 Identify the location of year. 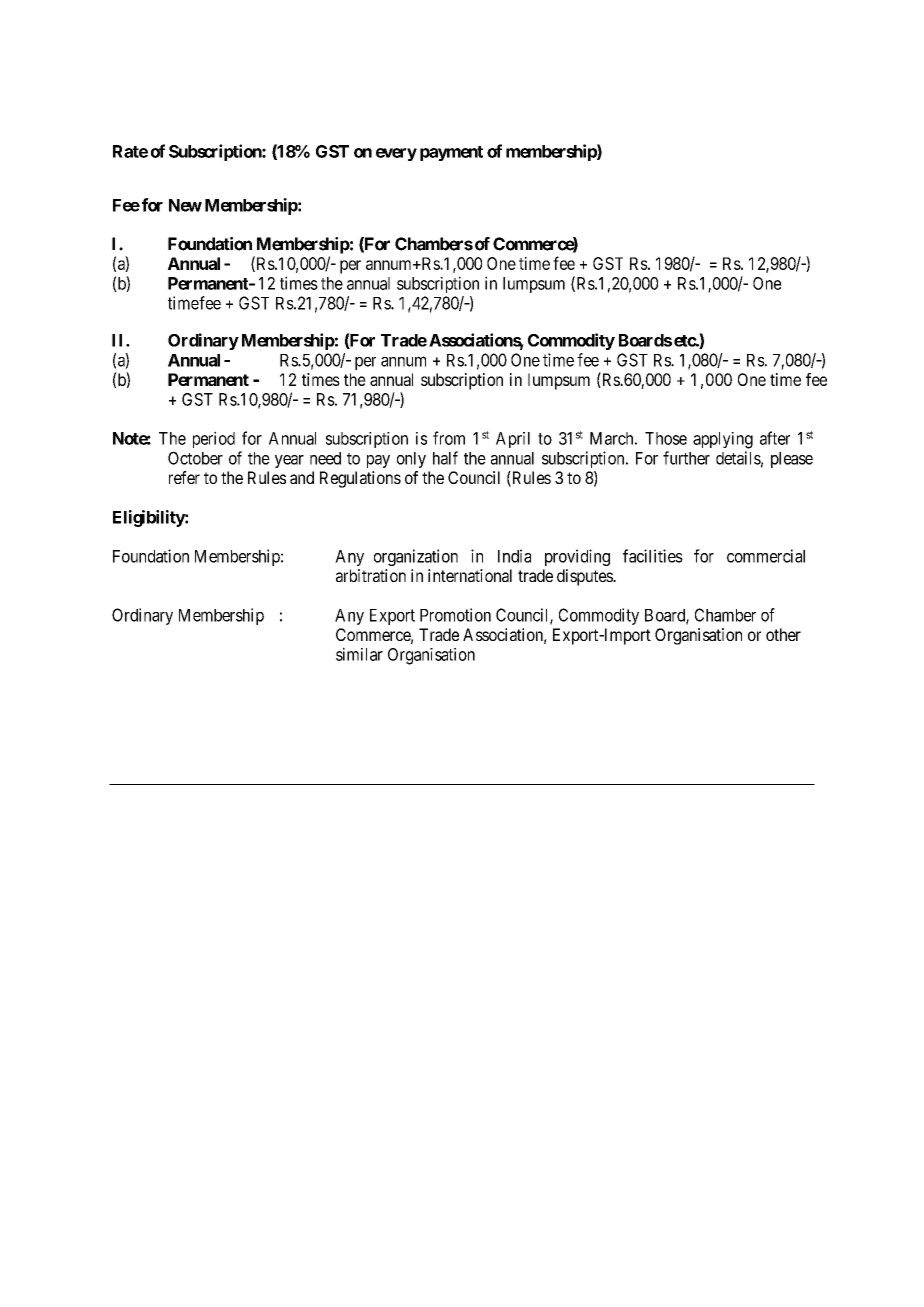
(289, 461).
